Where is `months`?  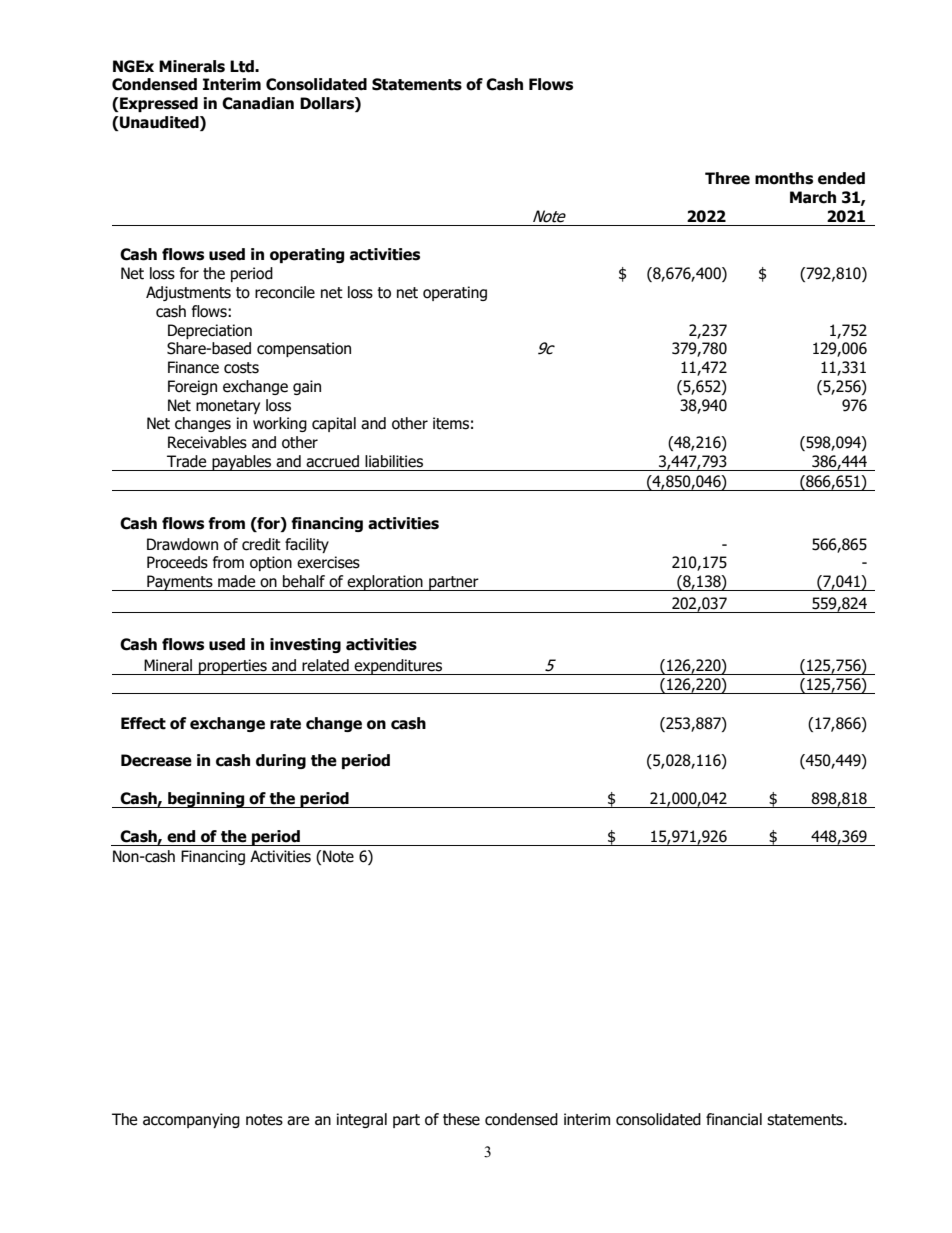
months is located at coordinates (784, 178).
